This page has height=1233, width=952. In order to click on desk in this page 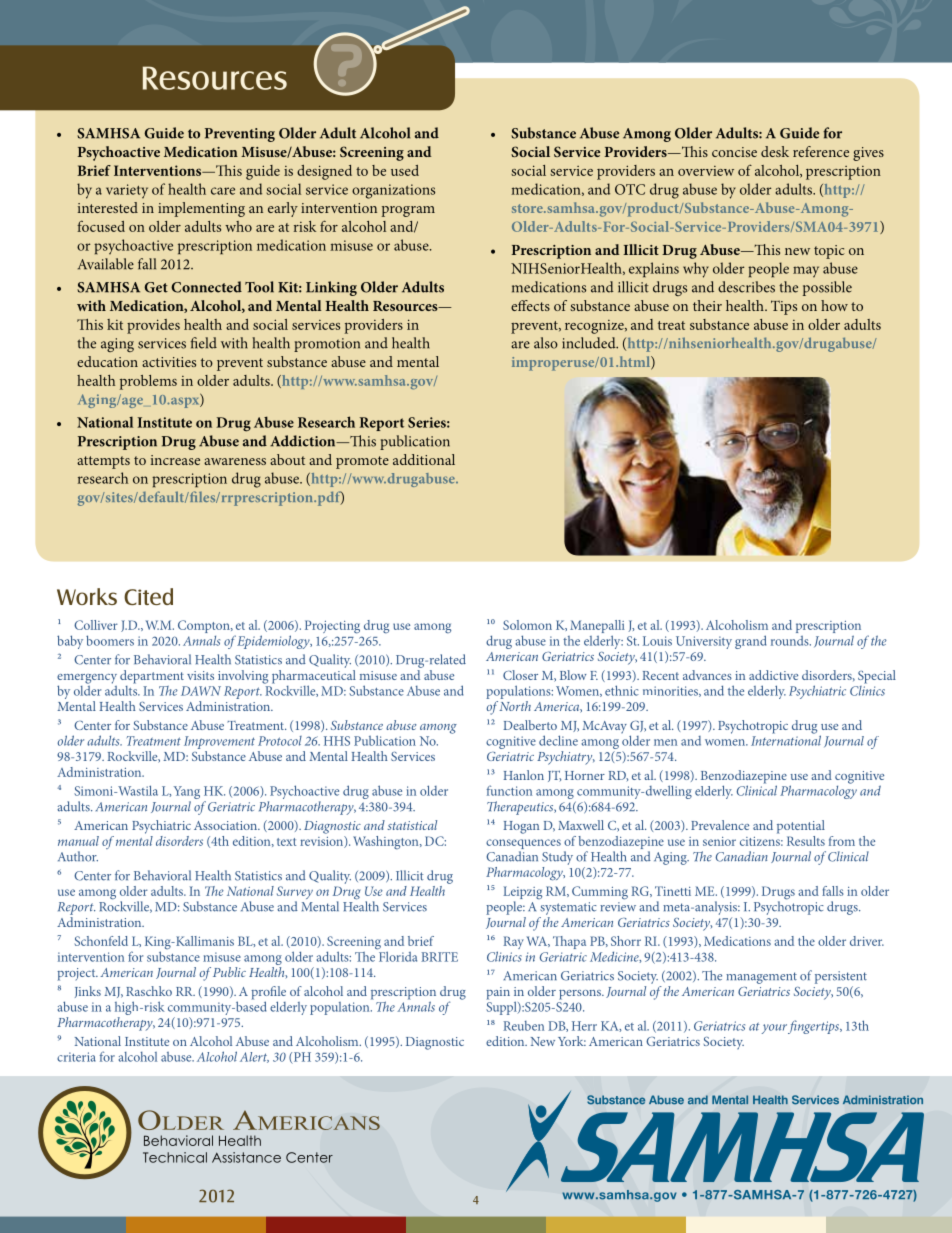, I will do `click(775, 151)`.
